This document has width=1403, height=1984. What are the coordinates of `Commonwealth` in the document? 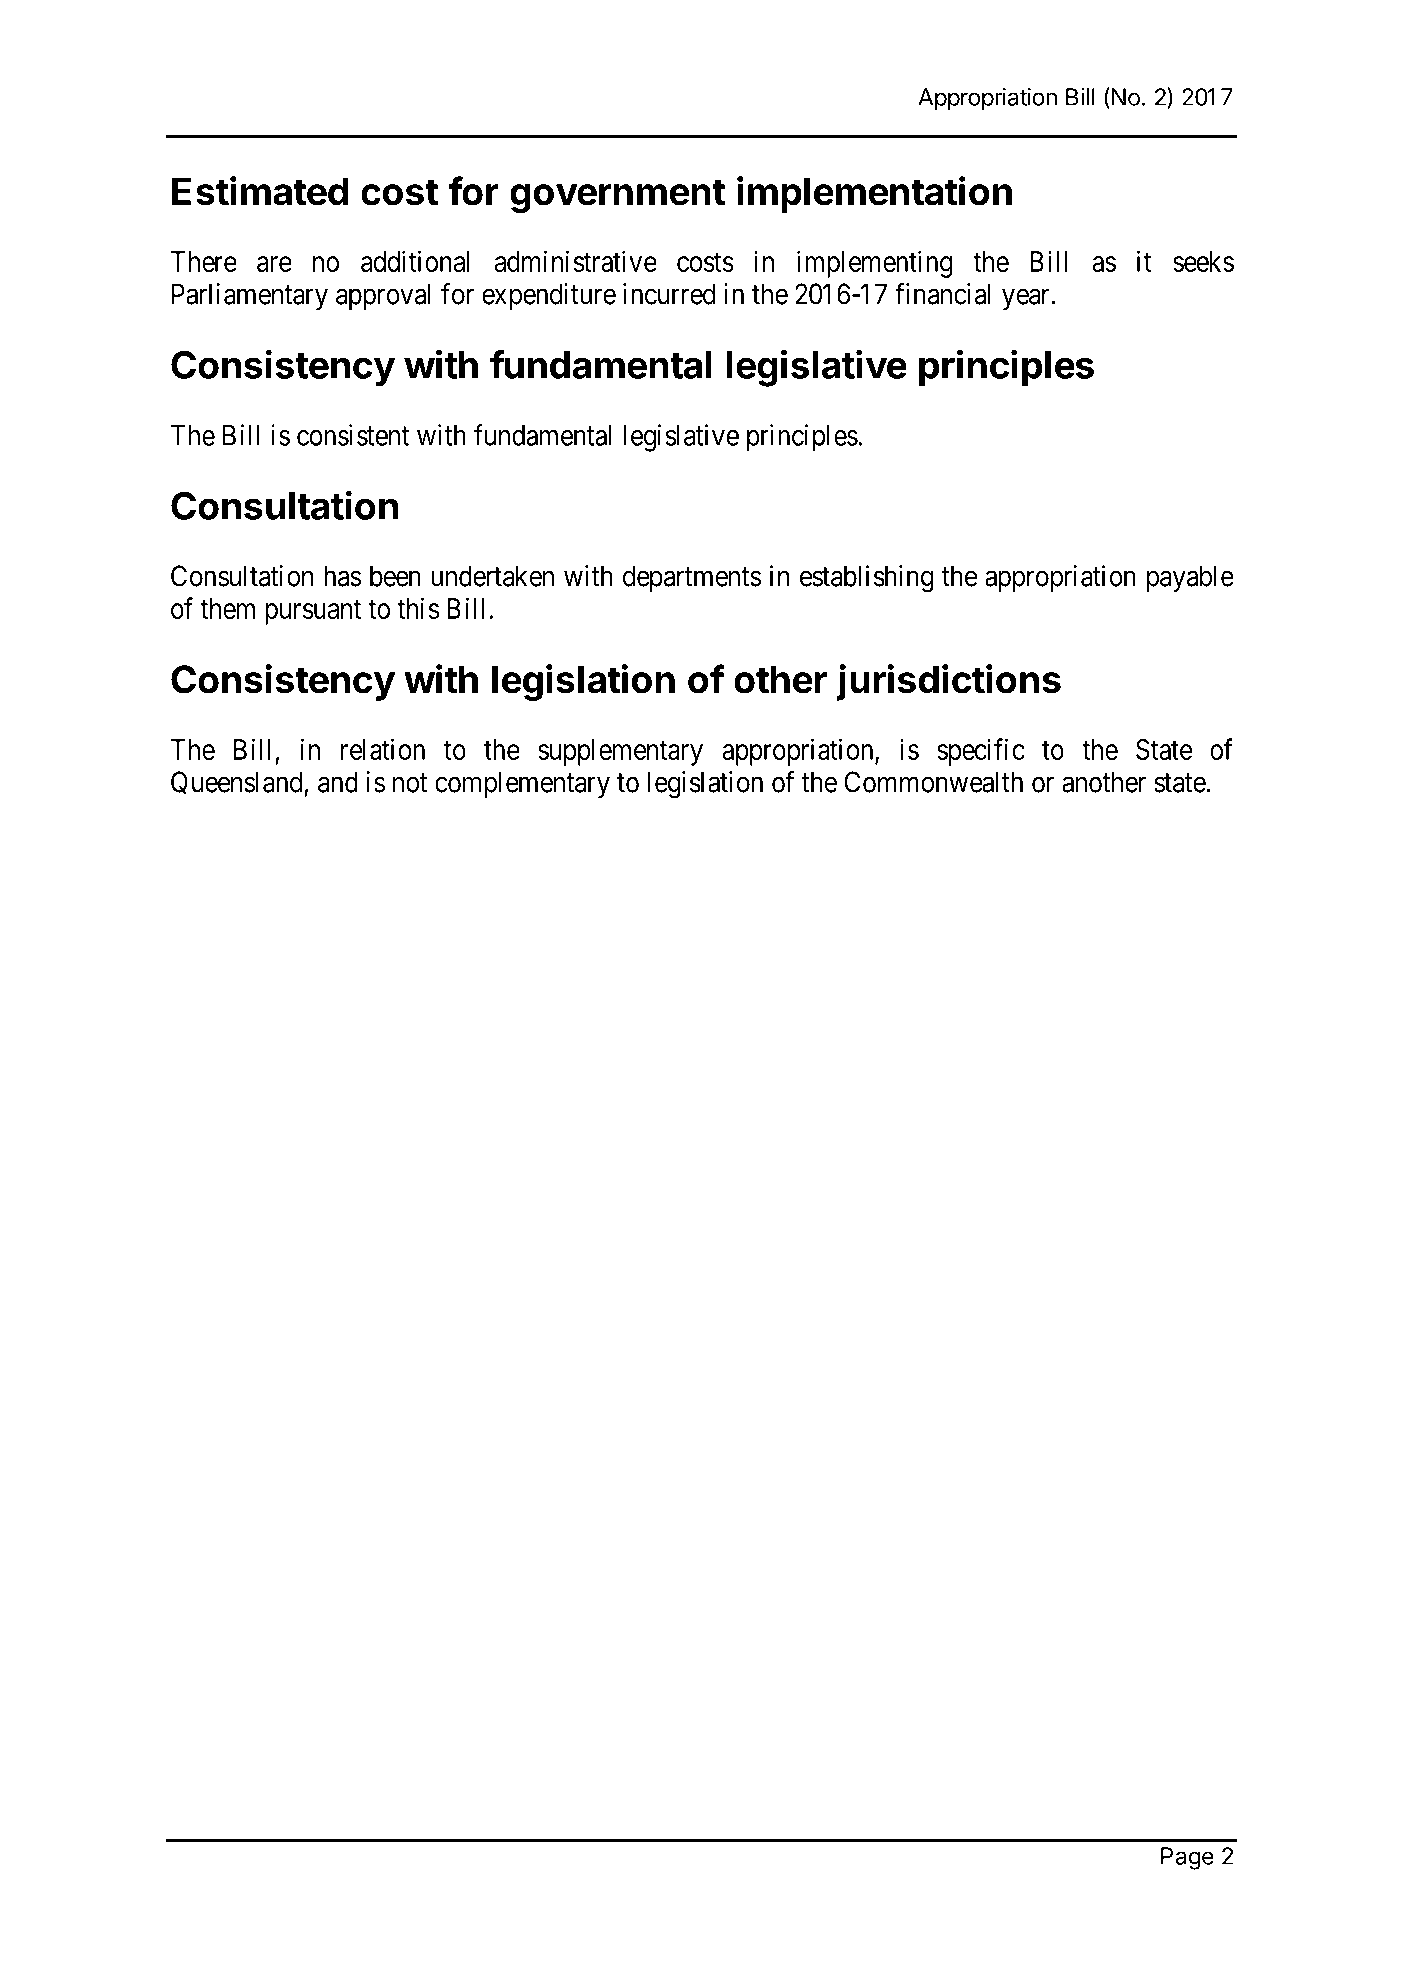 It's located at (933, 782).
